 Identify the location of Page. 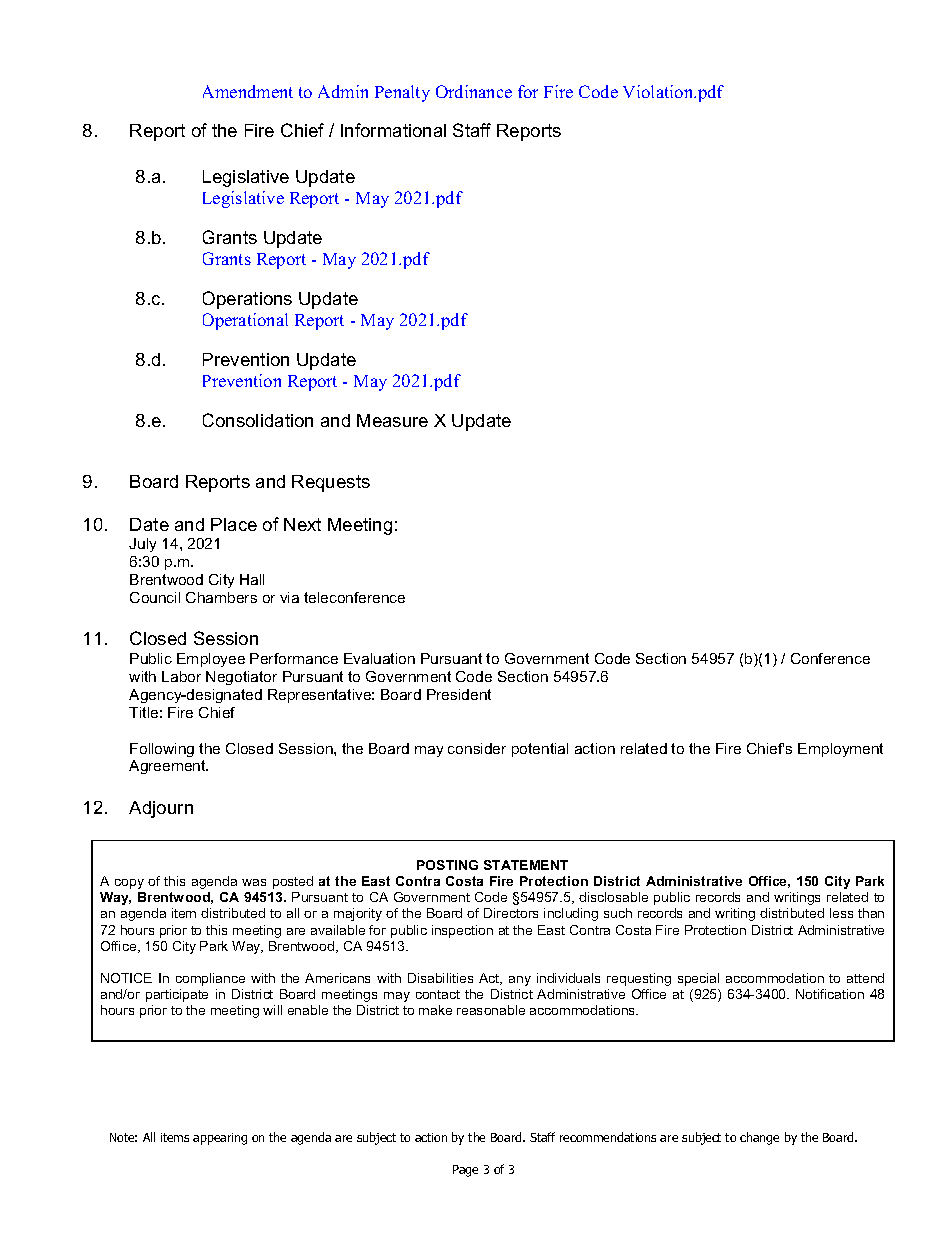
(465, 1171).
